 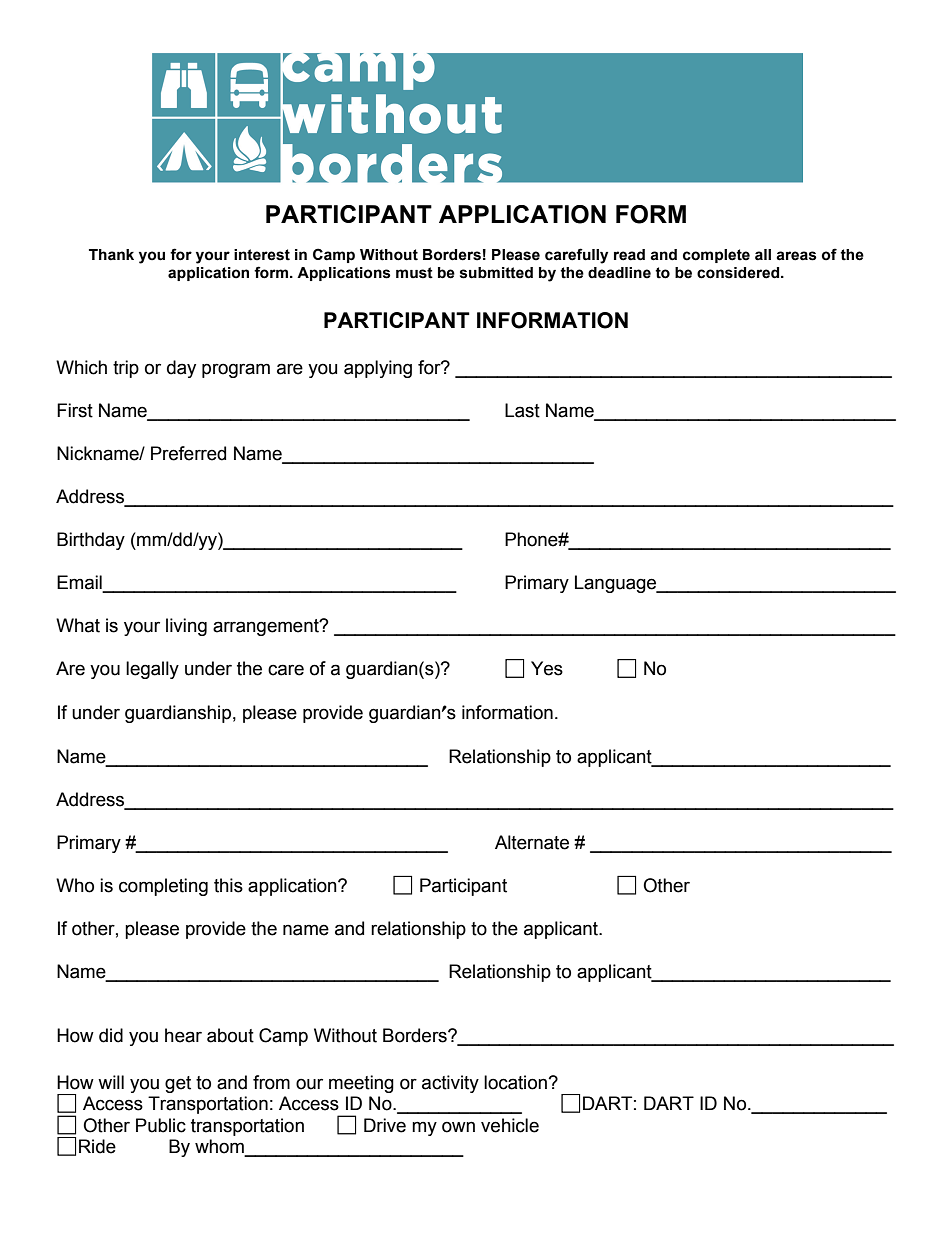 I want to click on Thank, so click(x=111, y=255).
